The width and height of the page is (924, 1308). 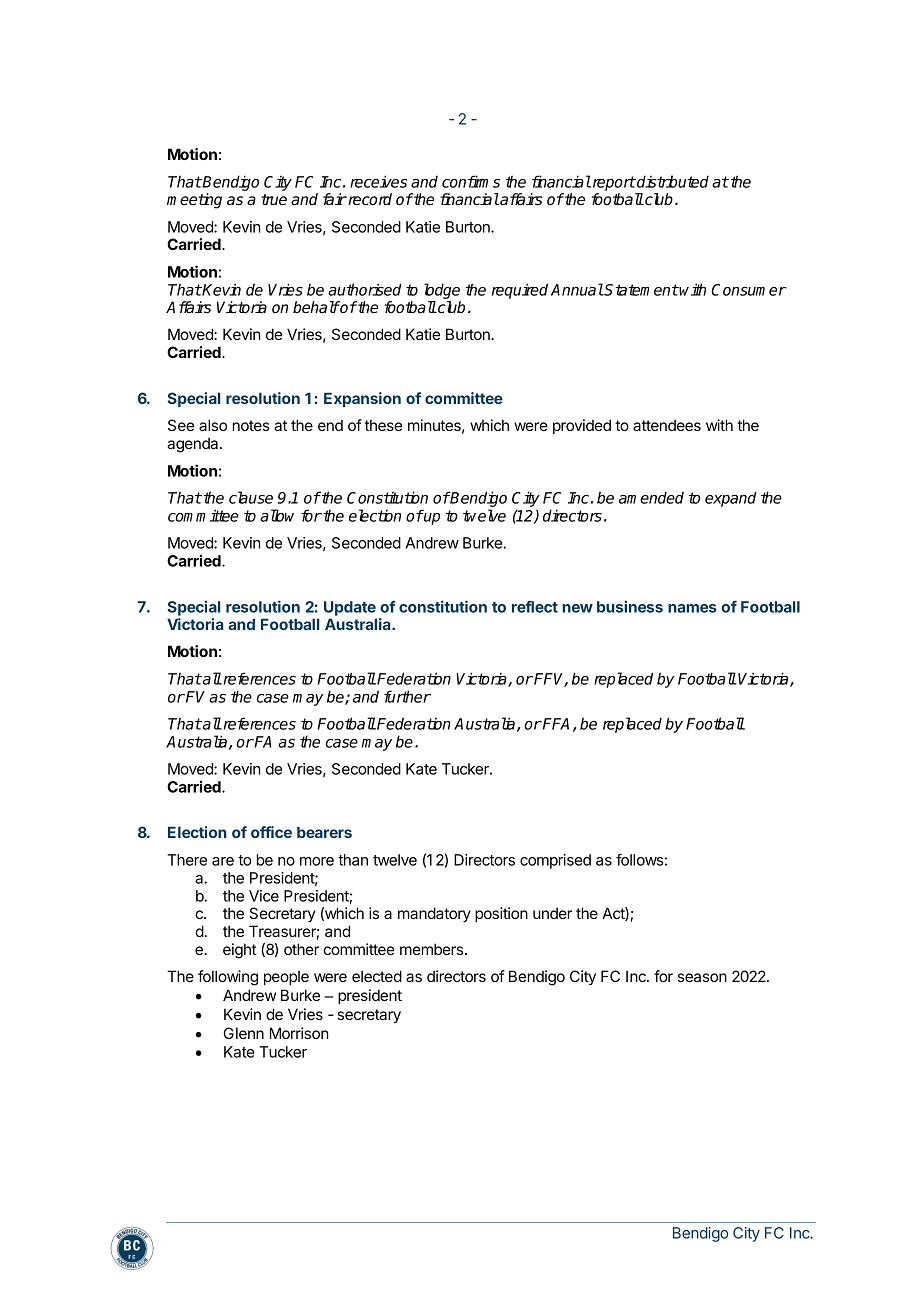 What do you see at coordinates (651, 497) in the page?
I see `amended` at bounding box center [651, 497].
